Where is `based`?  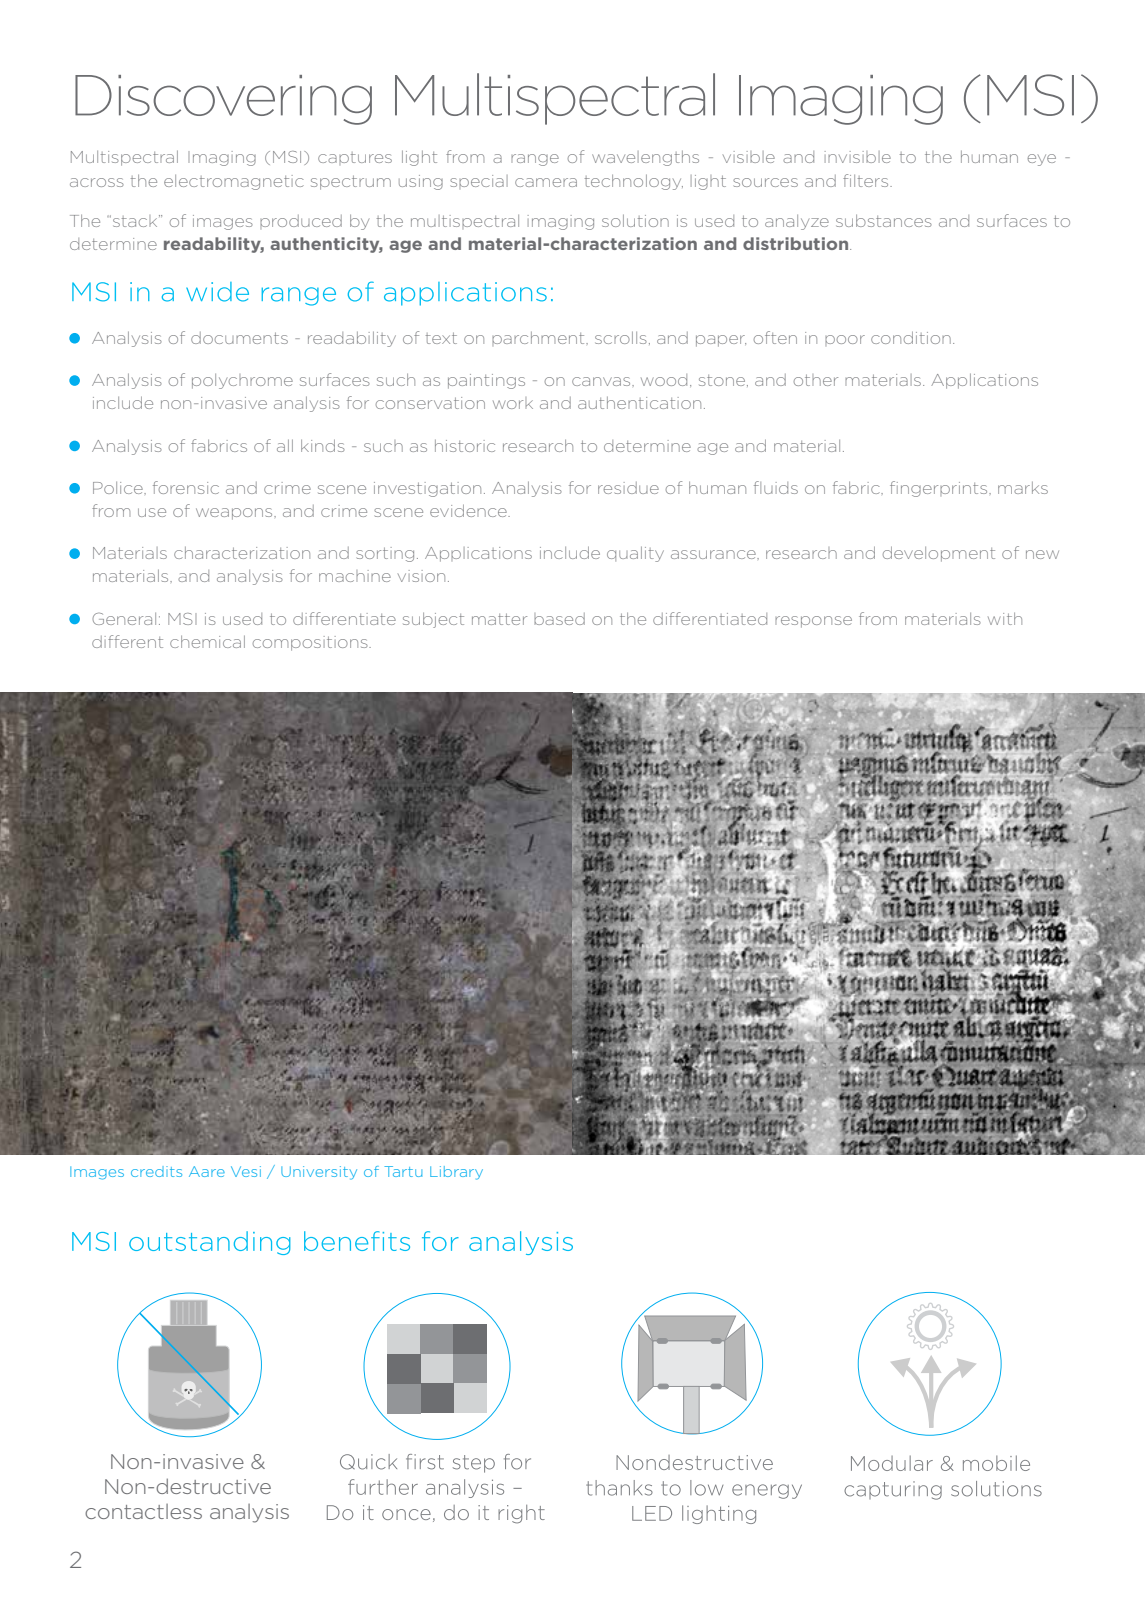
based is located at coordinates (559, 619).
